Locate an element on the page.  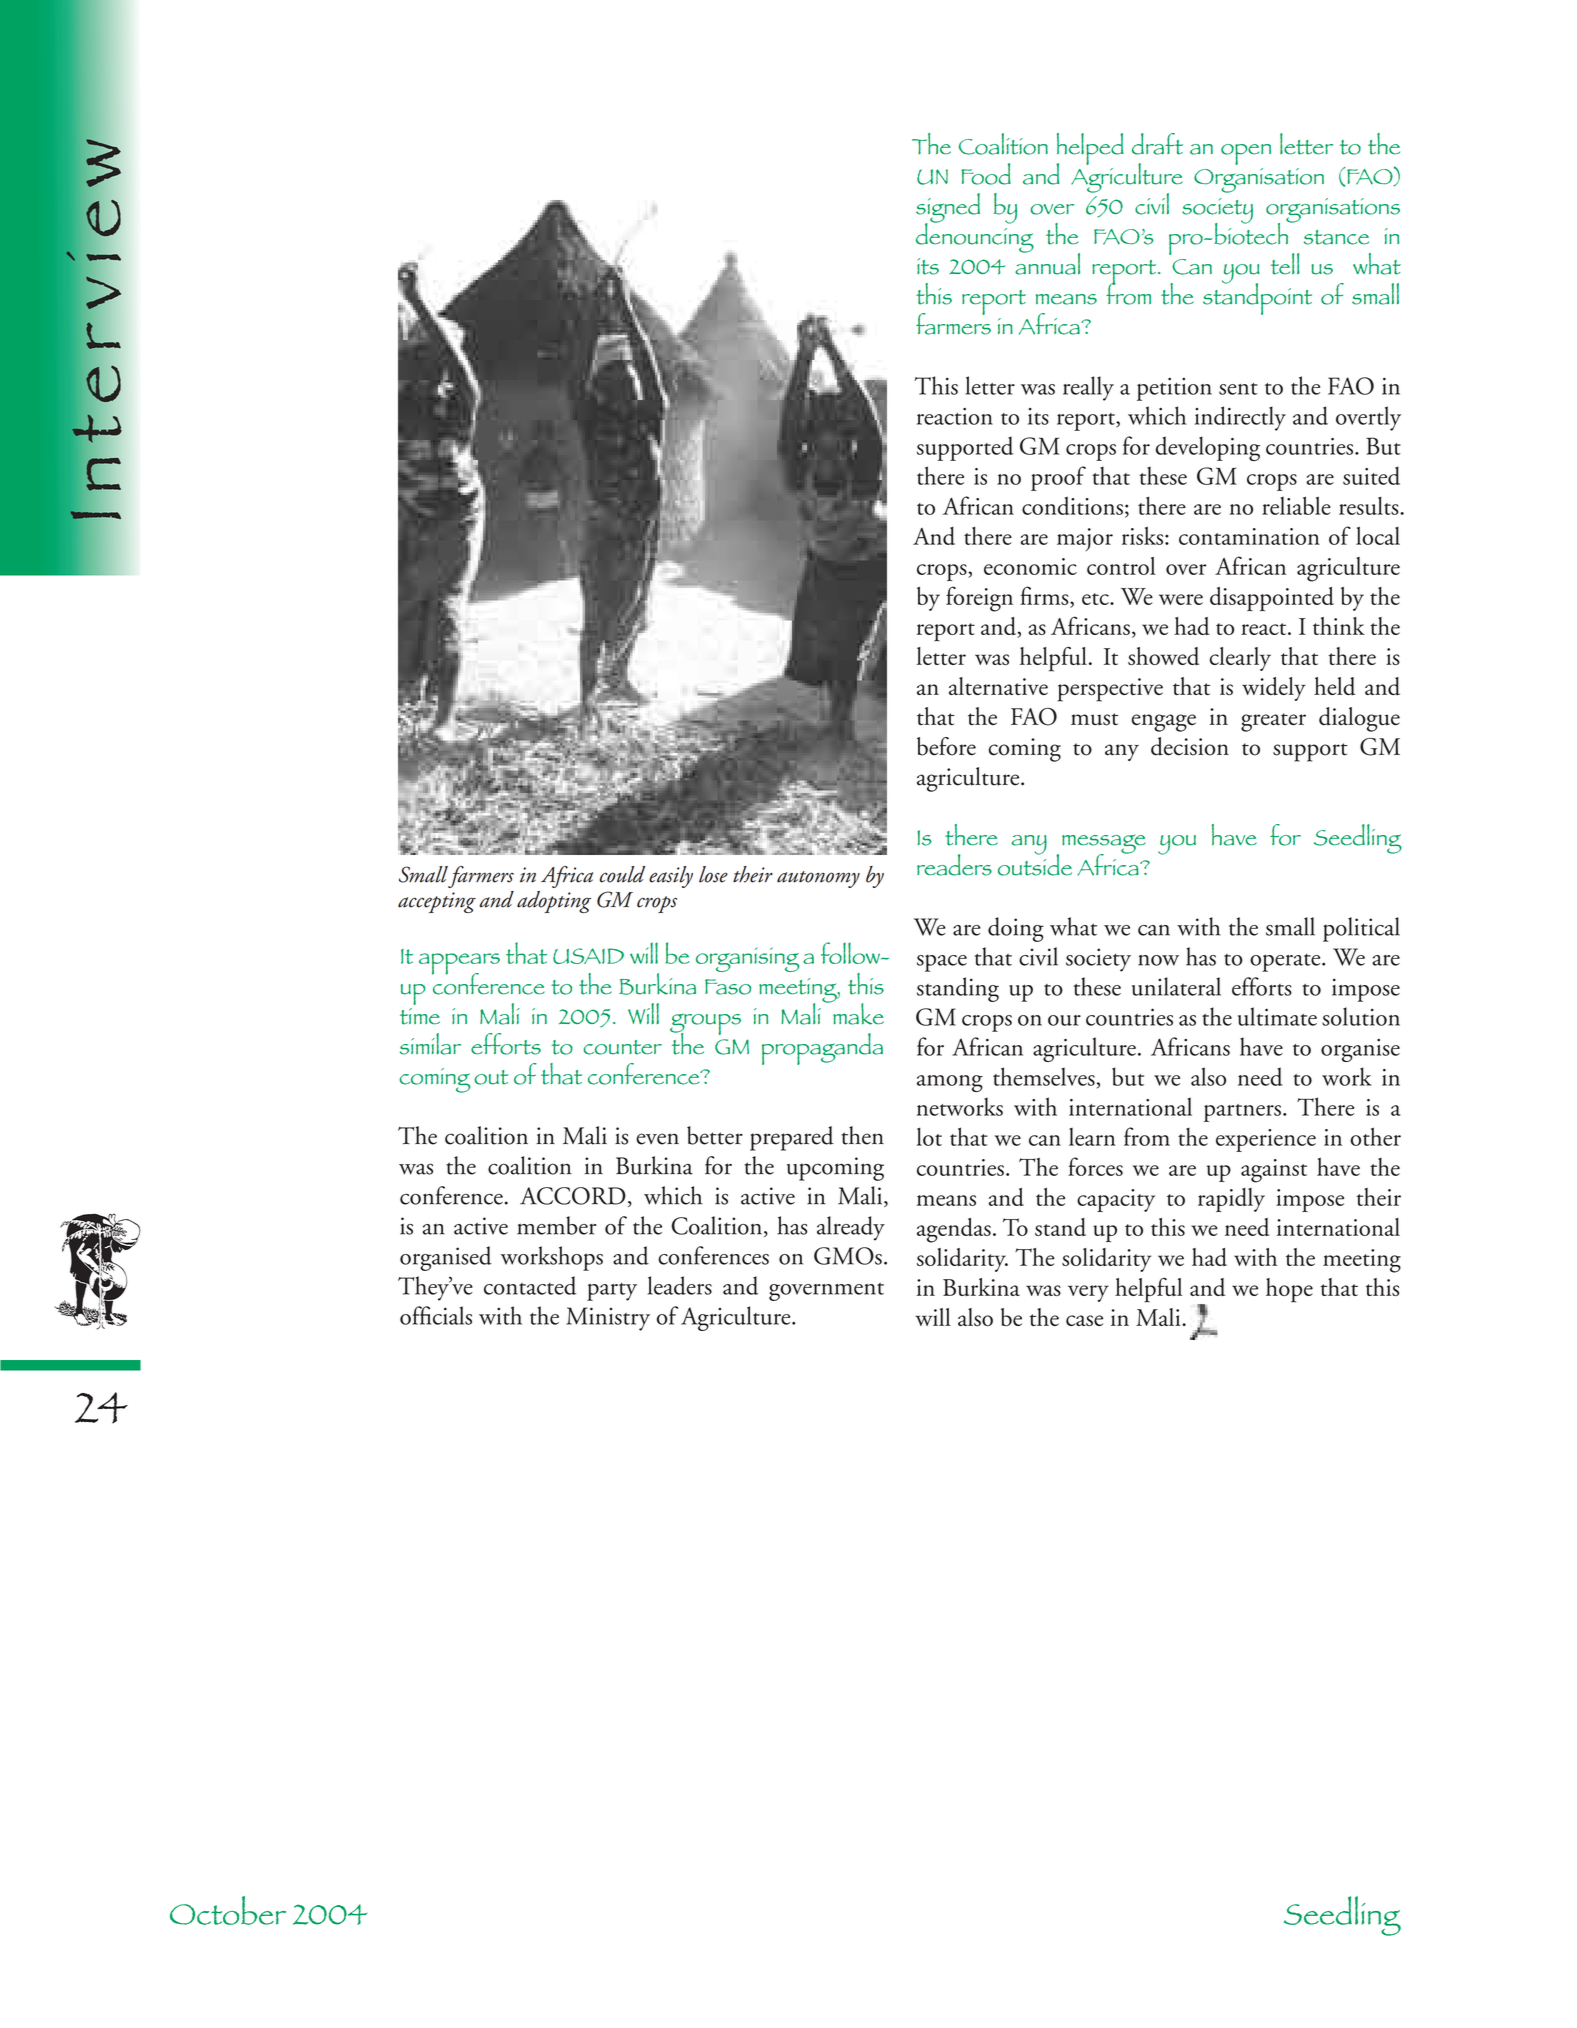
time is located at coordinates (420, 1016).
